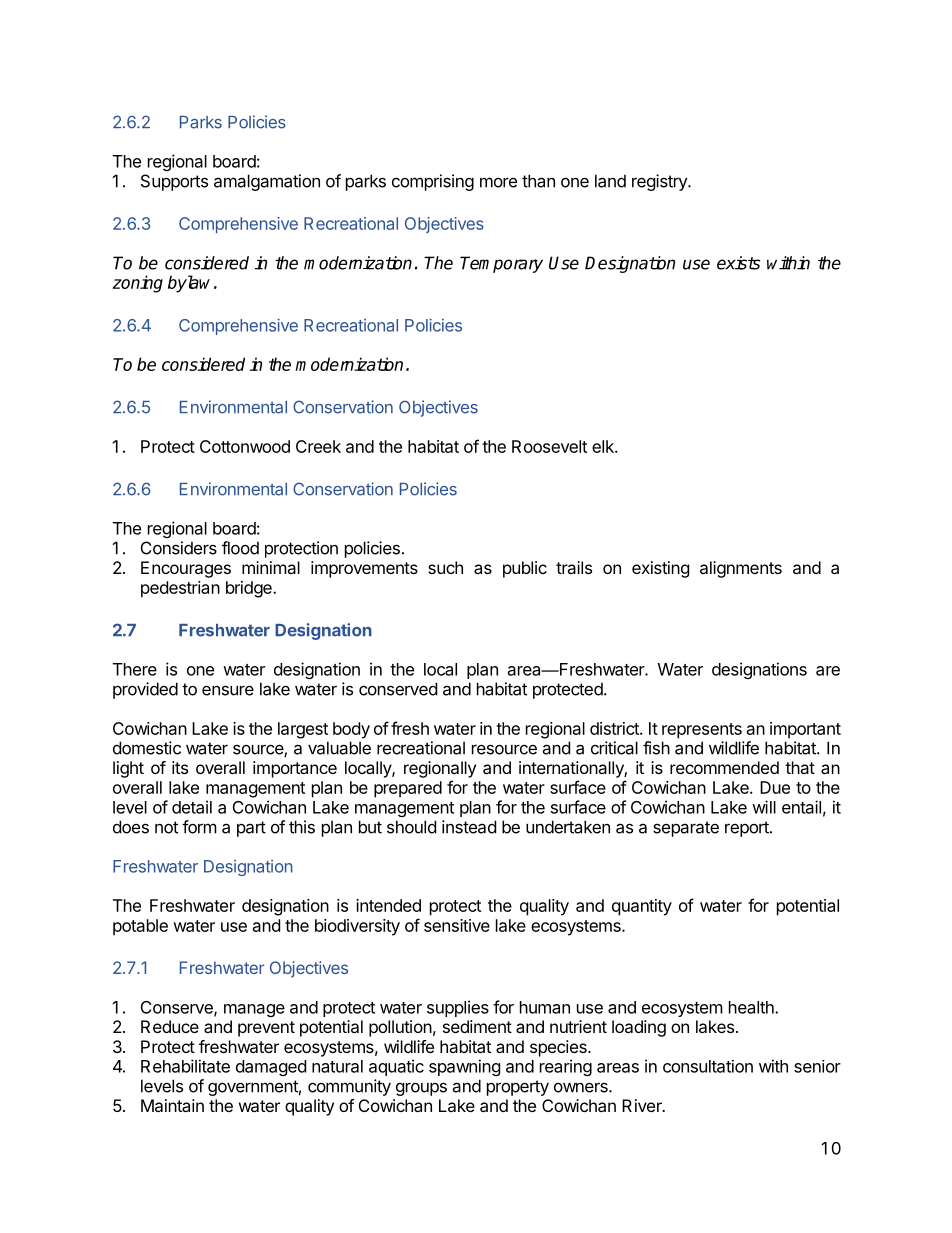 Image resolution: width=952 pixels, height=1233 pixels. What do you see at coordinates (498, 182) in the document?
I see `more` at bounding box center [498, 182].
